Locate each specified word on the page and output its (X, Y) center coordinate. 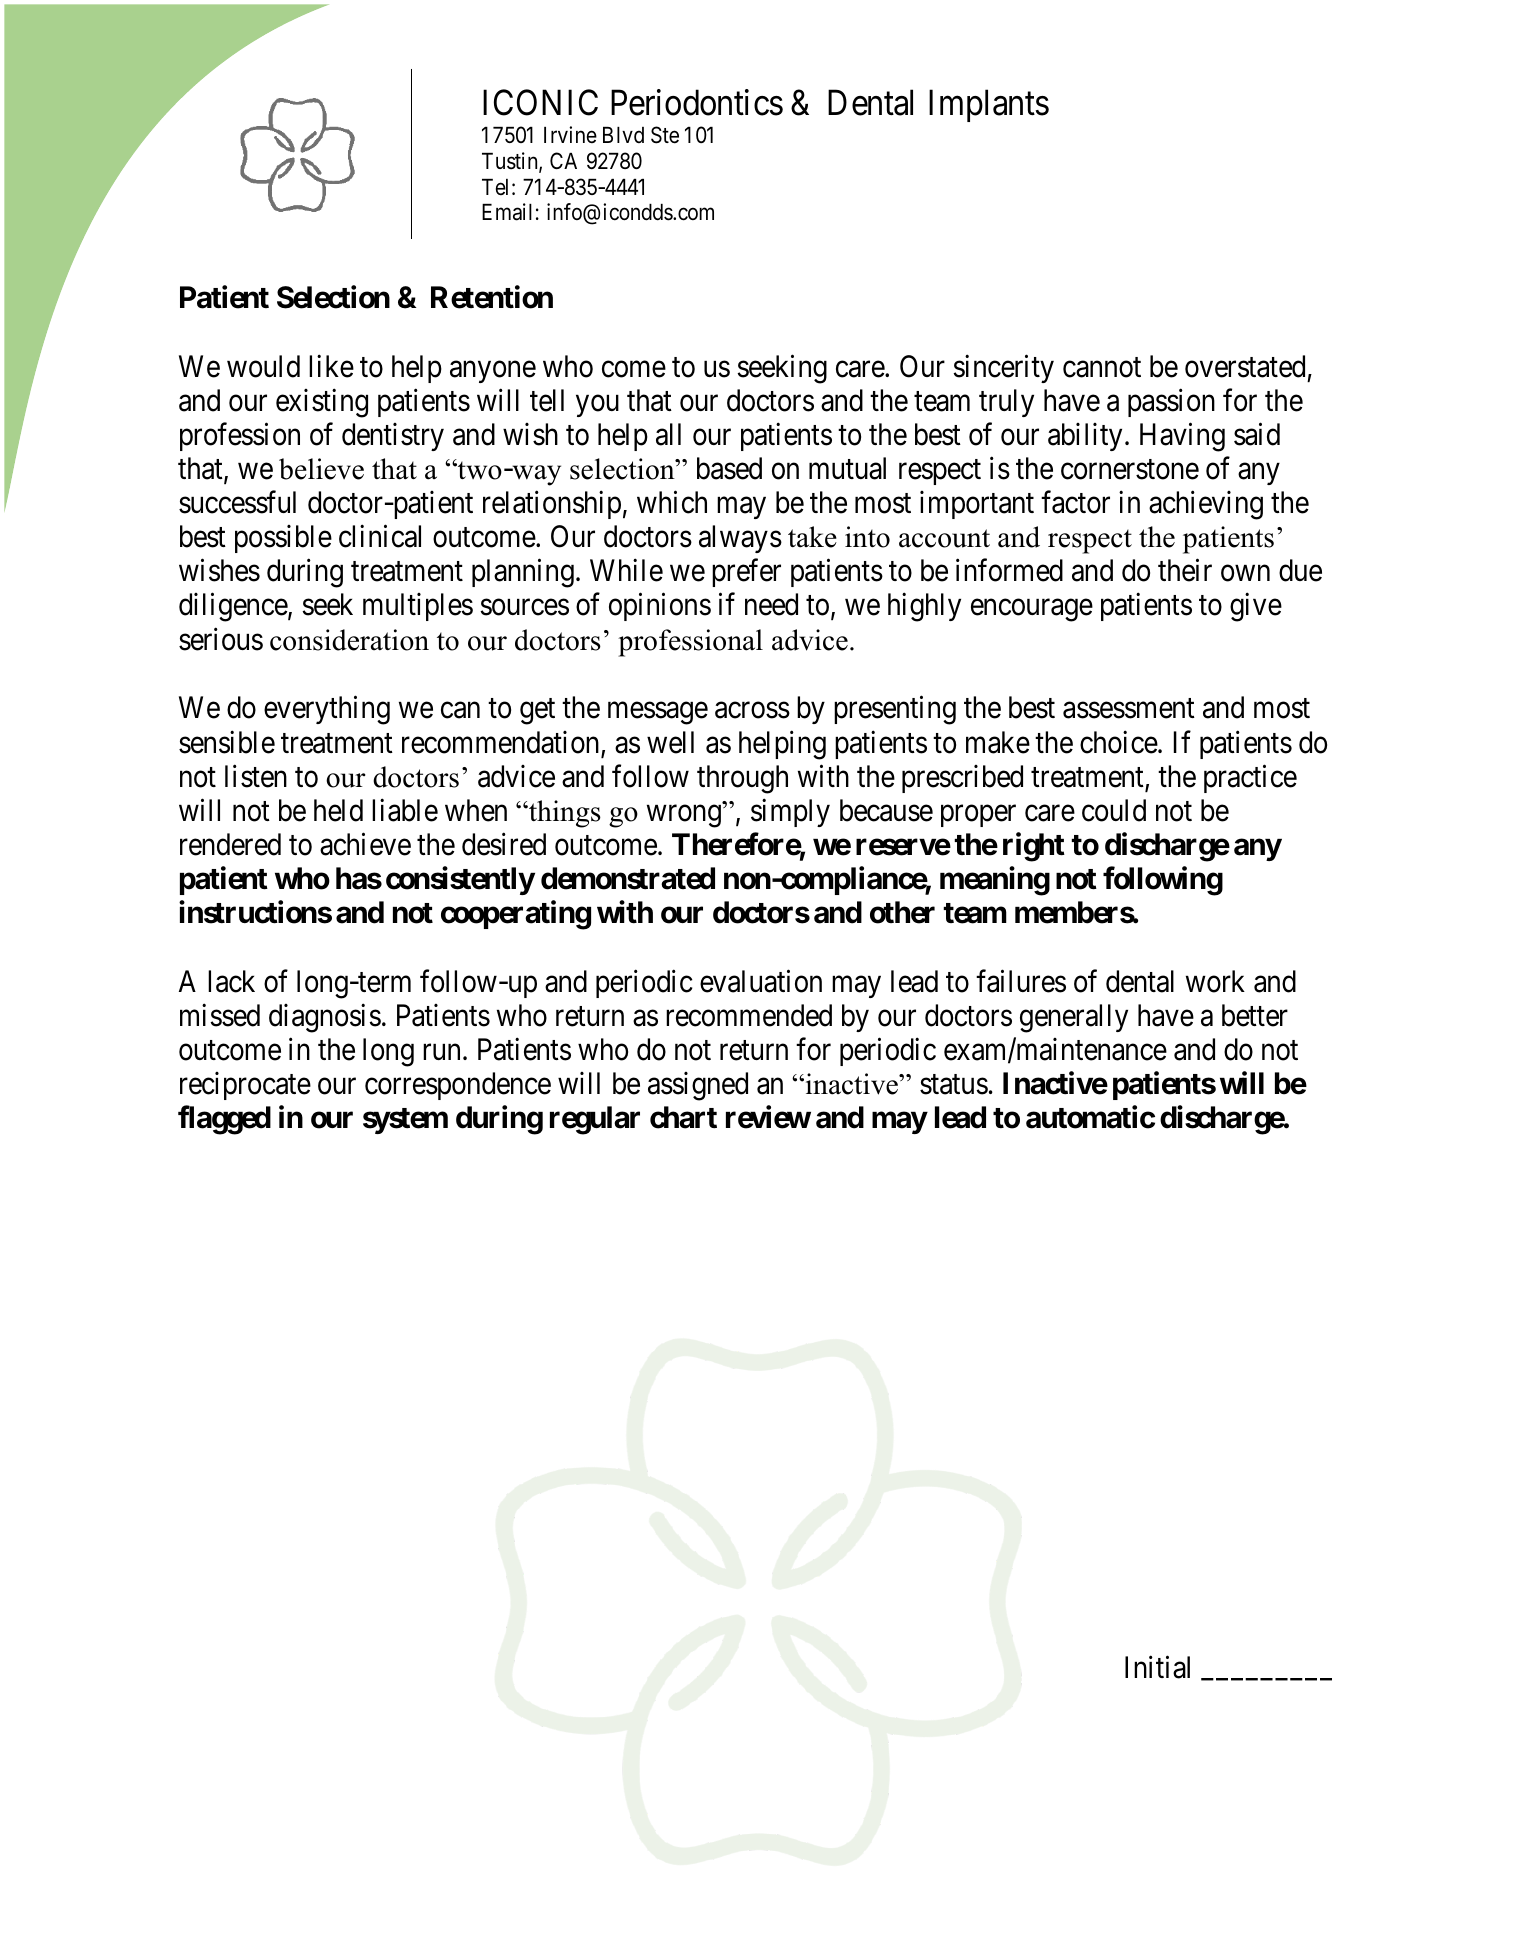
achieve (365, 844)
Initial (1157, 1667)
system (405, 1121)
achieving (1206, 505)
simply (790, 813)
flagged (224, 1120)
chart (683, 1117)
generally (1074, 1018)
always (740, 539)
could (1114, 810)
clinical (380, 536)
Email (507, 212)
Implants (989, 106)
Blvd (623, 135)
